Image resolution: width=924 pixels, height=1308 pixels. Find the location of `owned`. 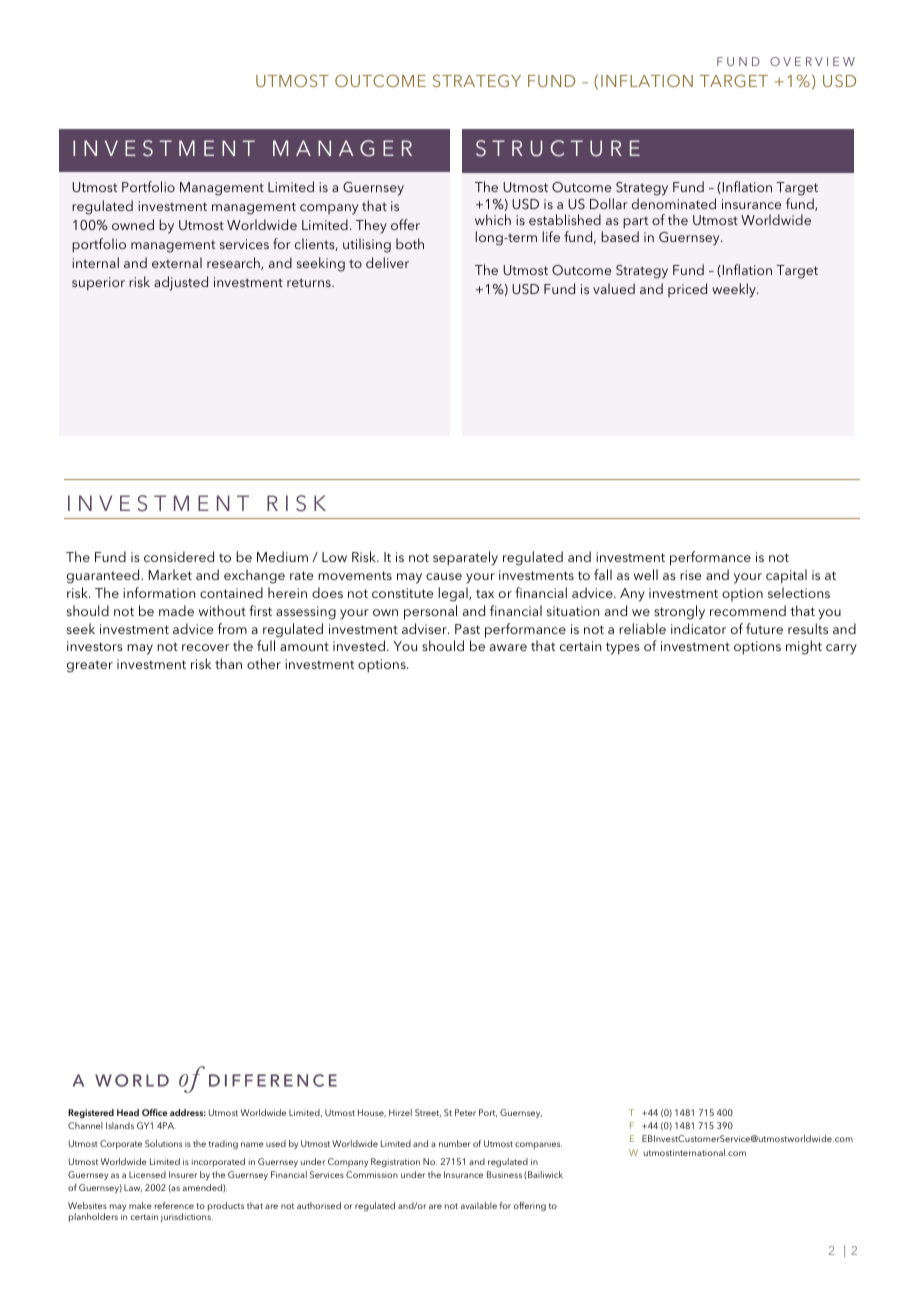

owned is located at coordinates (133, 224).
